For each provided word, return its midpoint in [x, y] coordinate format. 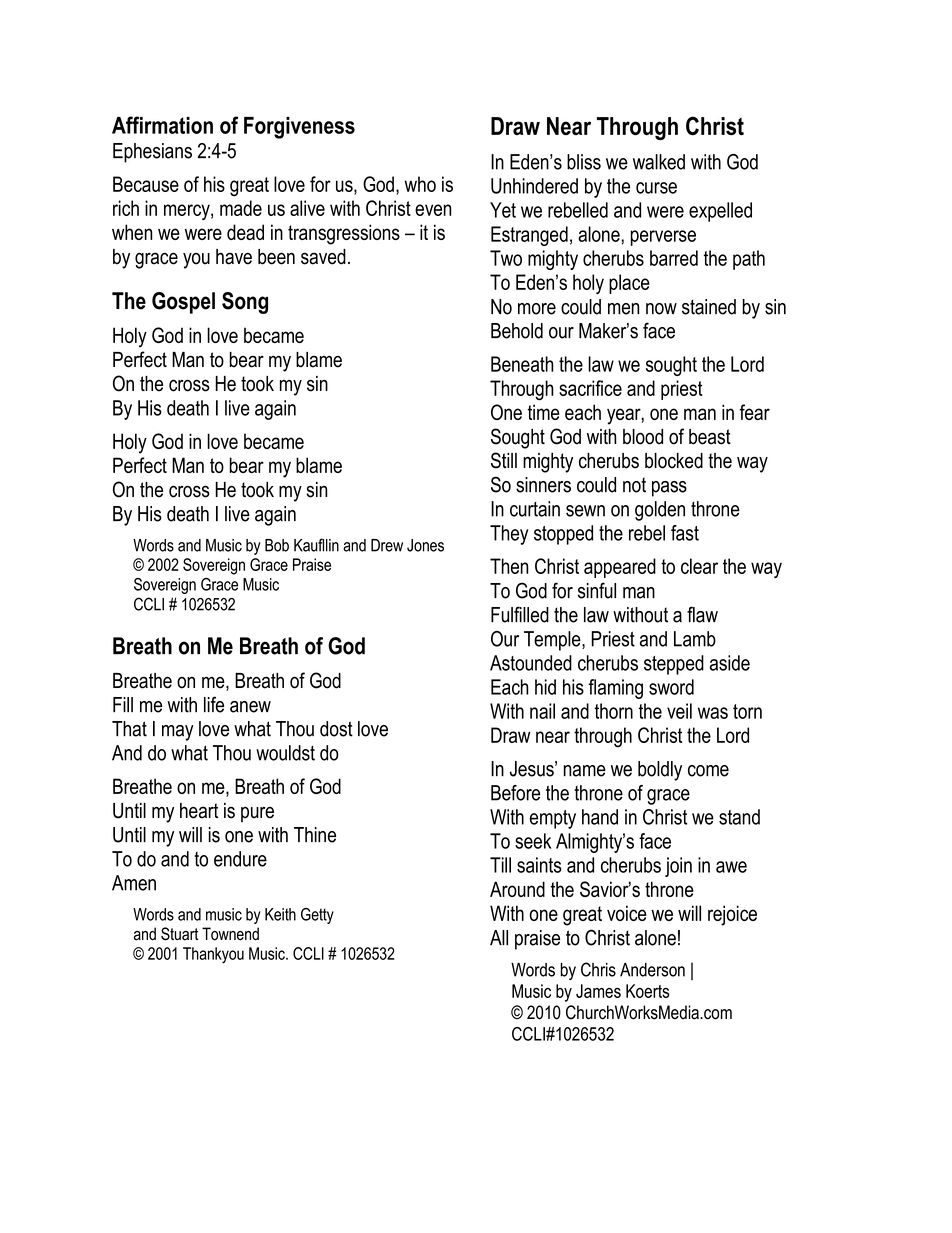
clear [699, 566]
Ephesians [152, 153]
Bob [277, 545]
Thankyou [213, 955]
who [420, 184]
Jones [425, 545]
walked [659, 162]
